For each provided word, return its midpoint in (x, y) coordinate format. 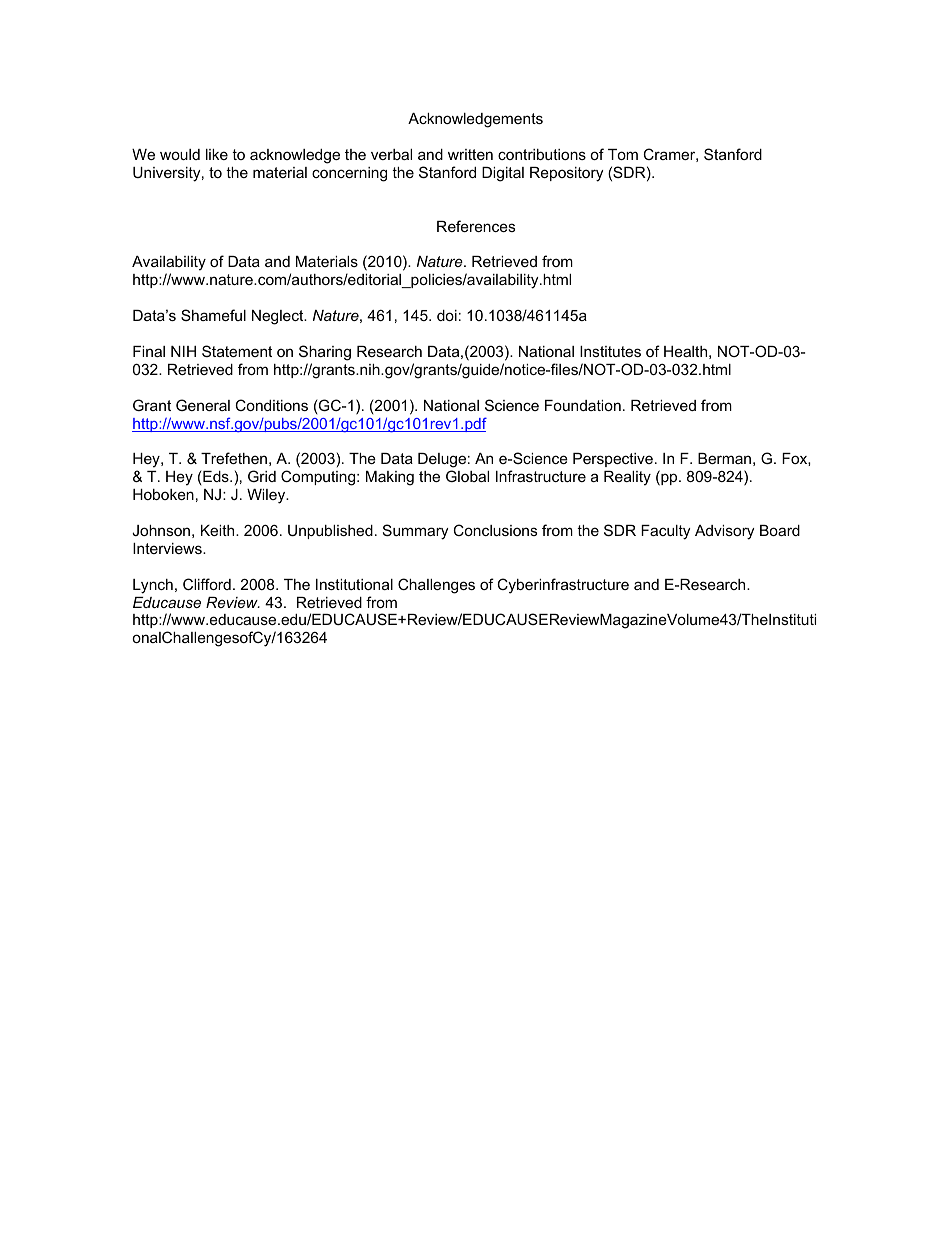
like (217, 154)
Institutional (354, 584)
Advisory (724, 532)
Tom (623, 154)
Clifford (207, 584)
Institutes (610, 351)
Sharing (325, 353)
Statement (237, 351)
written (470, 154)
